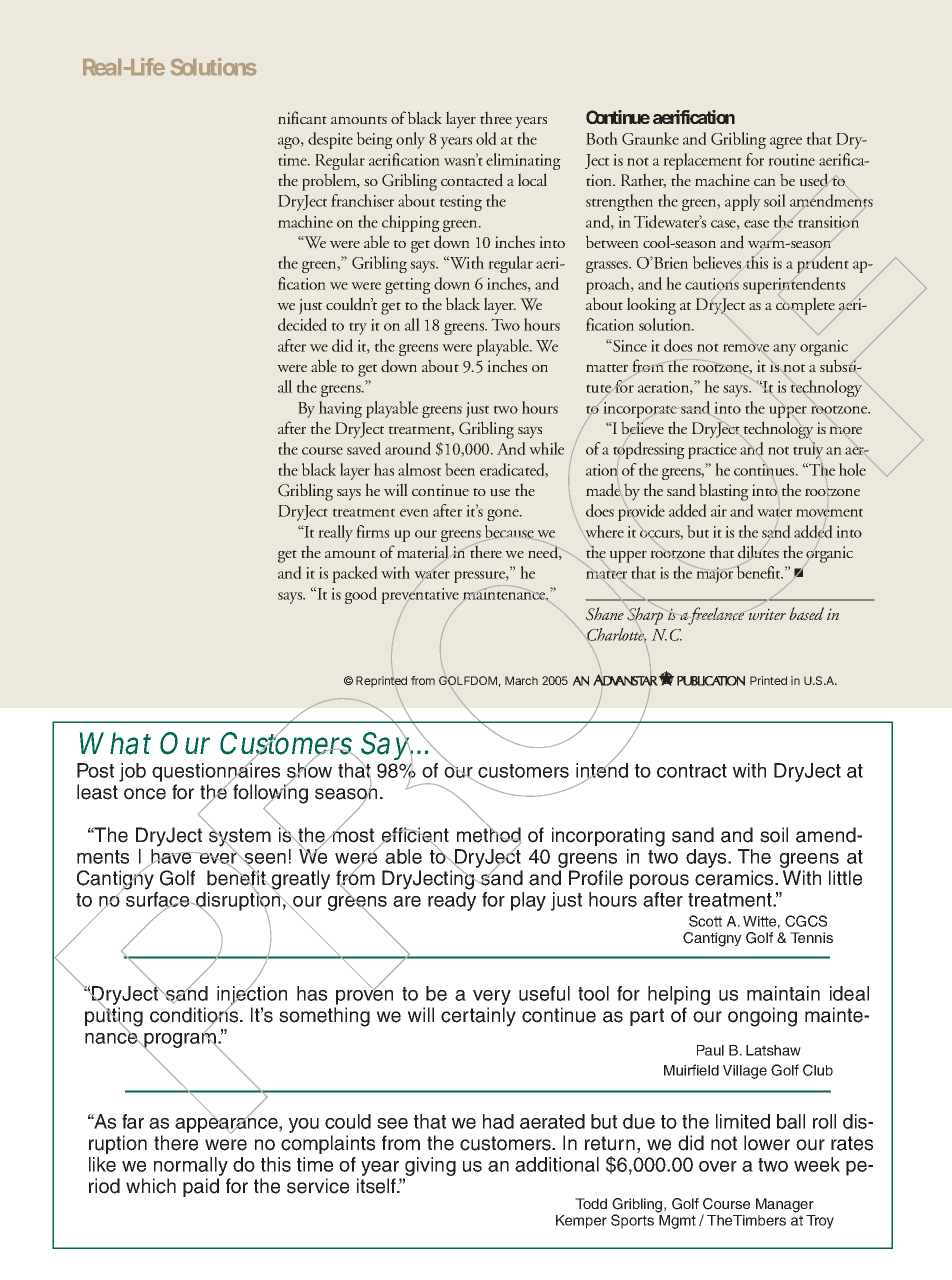  I want to click on old, so click(486, 138).
